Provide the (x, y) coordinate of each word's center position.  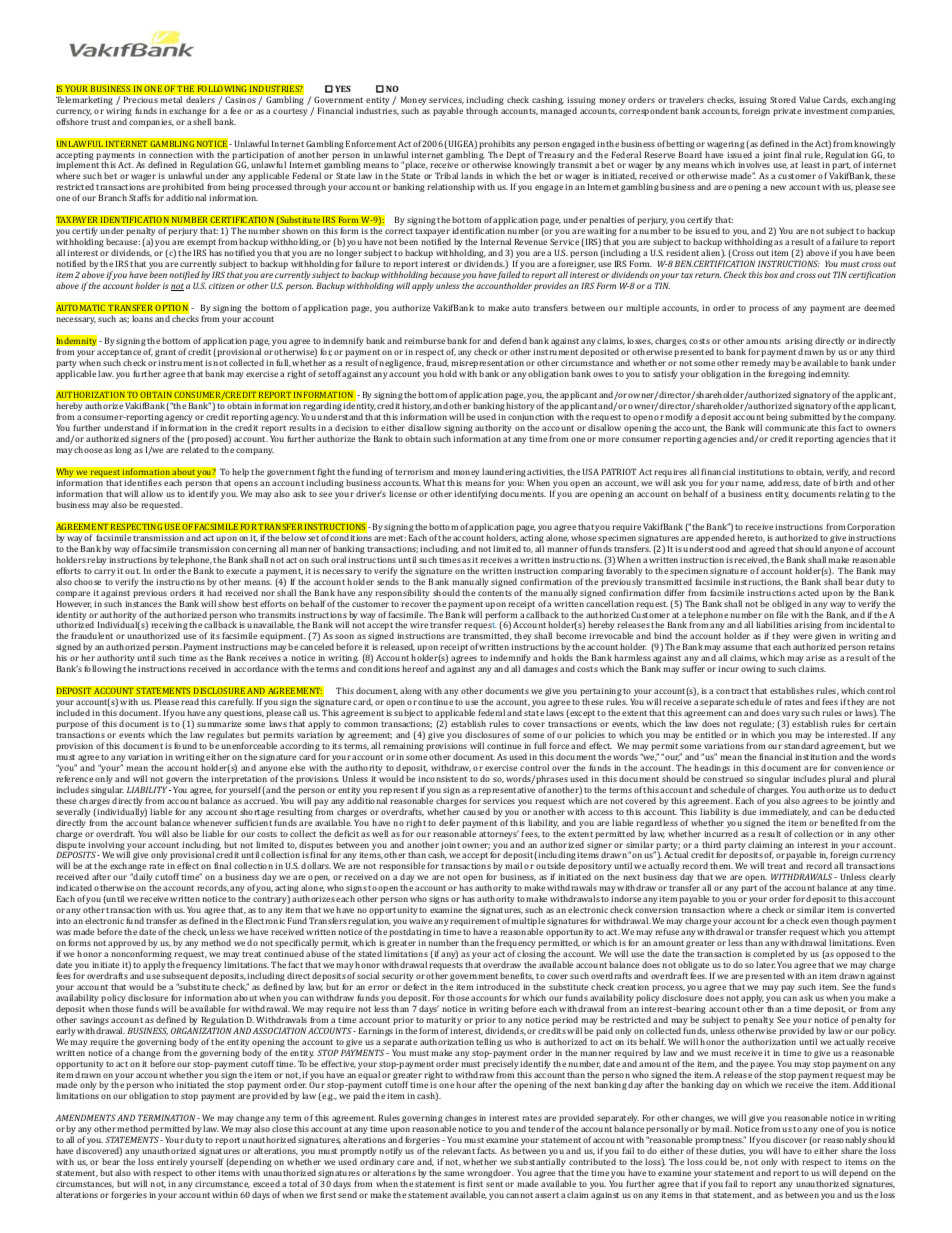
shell (202, 121)
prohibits (497, 144)
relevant (458, 1150)
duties (733, 1151)
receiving (169, 627)
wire (419, 625)
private (787, 112)
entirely (172, 1162)
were (802, 636)
